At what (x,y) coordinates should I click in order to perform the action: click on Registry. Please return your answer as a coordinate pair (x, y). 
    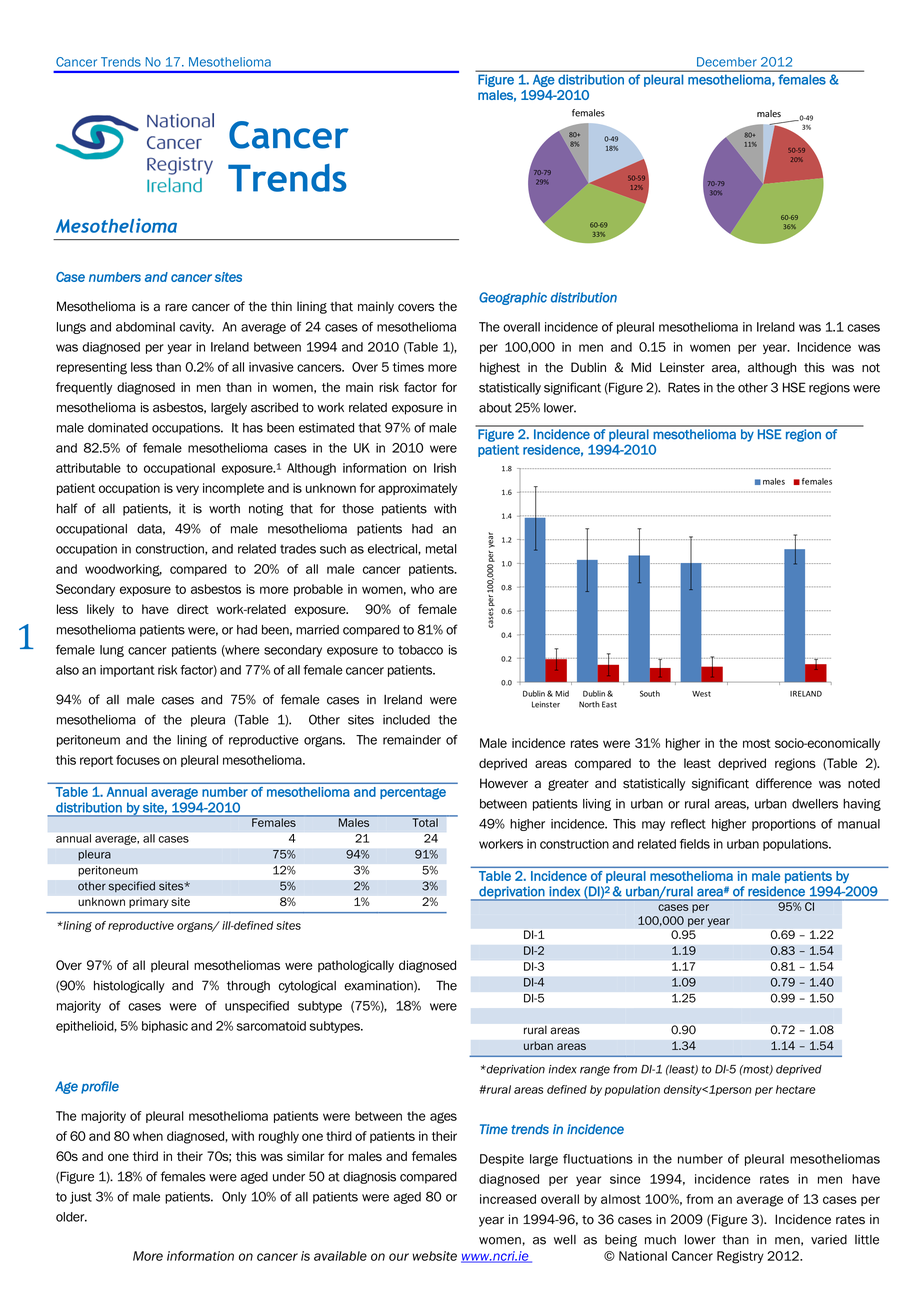
    Looking at the image, I should click on (740, 1257).
